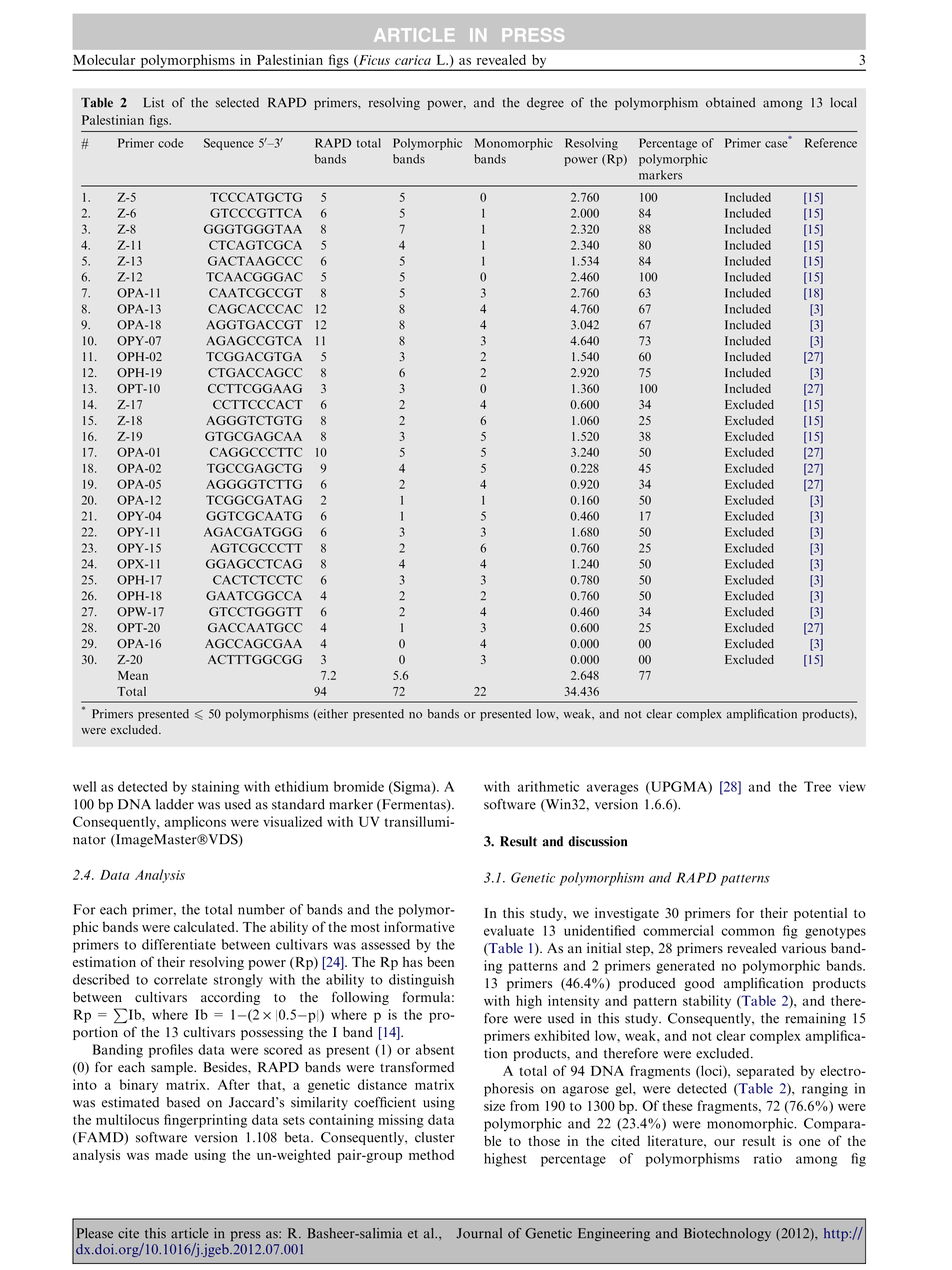 The height and width of the screenshot is (1270, 952). What do you see at coordinates (545, 103) in the screenshot?
I see `degree` at bounding box center [545, 103].
